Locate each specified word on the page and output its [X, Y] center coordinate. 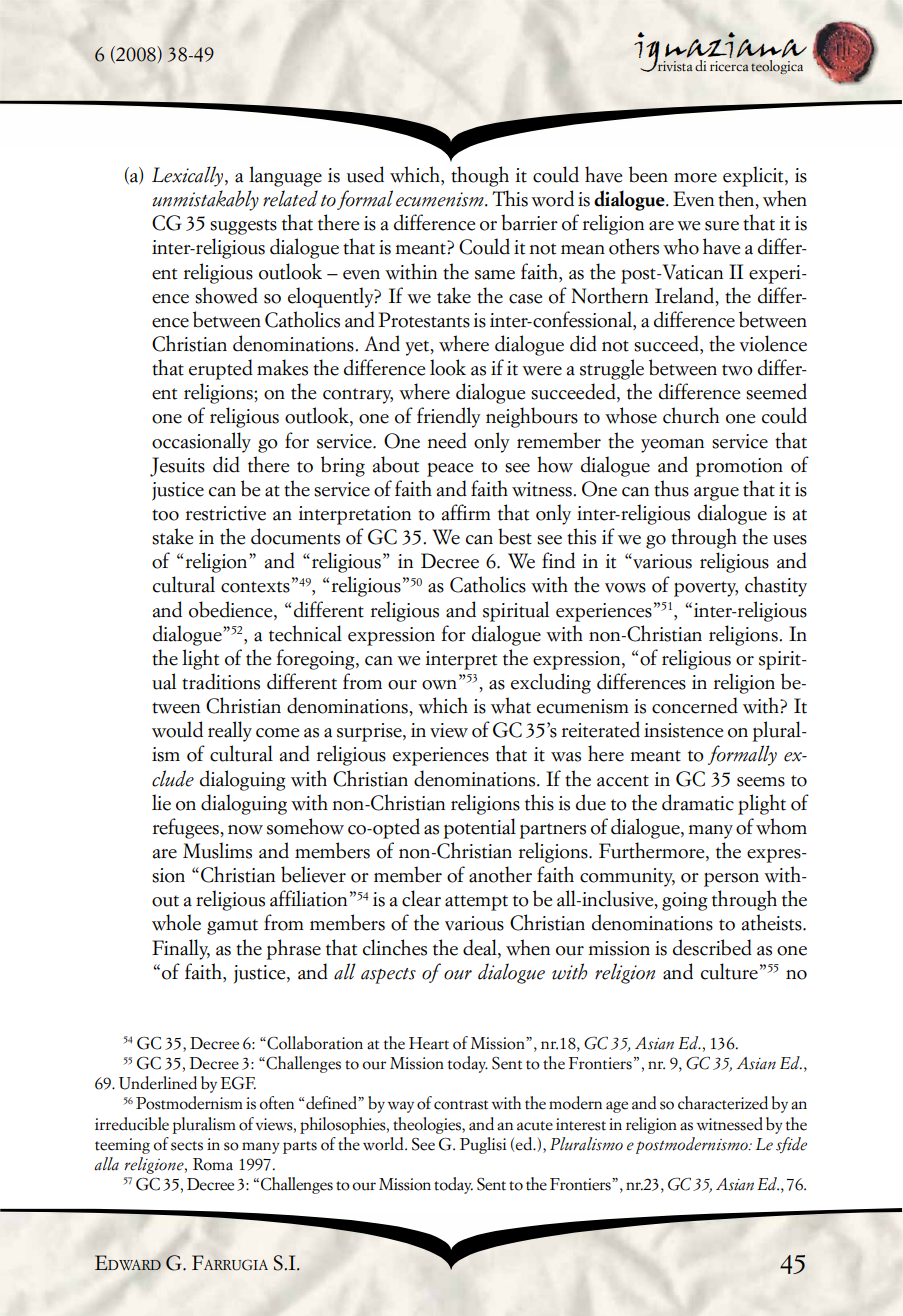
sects [187, 1146]
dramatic [698, 802]
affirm [466, 512]
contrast [461, 1105]
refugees [186, 828]
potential [480, 828]
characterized [723, 1103]
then [737, 199]
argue [716, 494]
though [480, 176]
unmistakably [205, 200]
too [165, 515]
